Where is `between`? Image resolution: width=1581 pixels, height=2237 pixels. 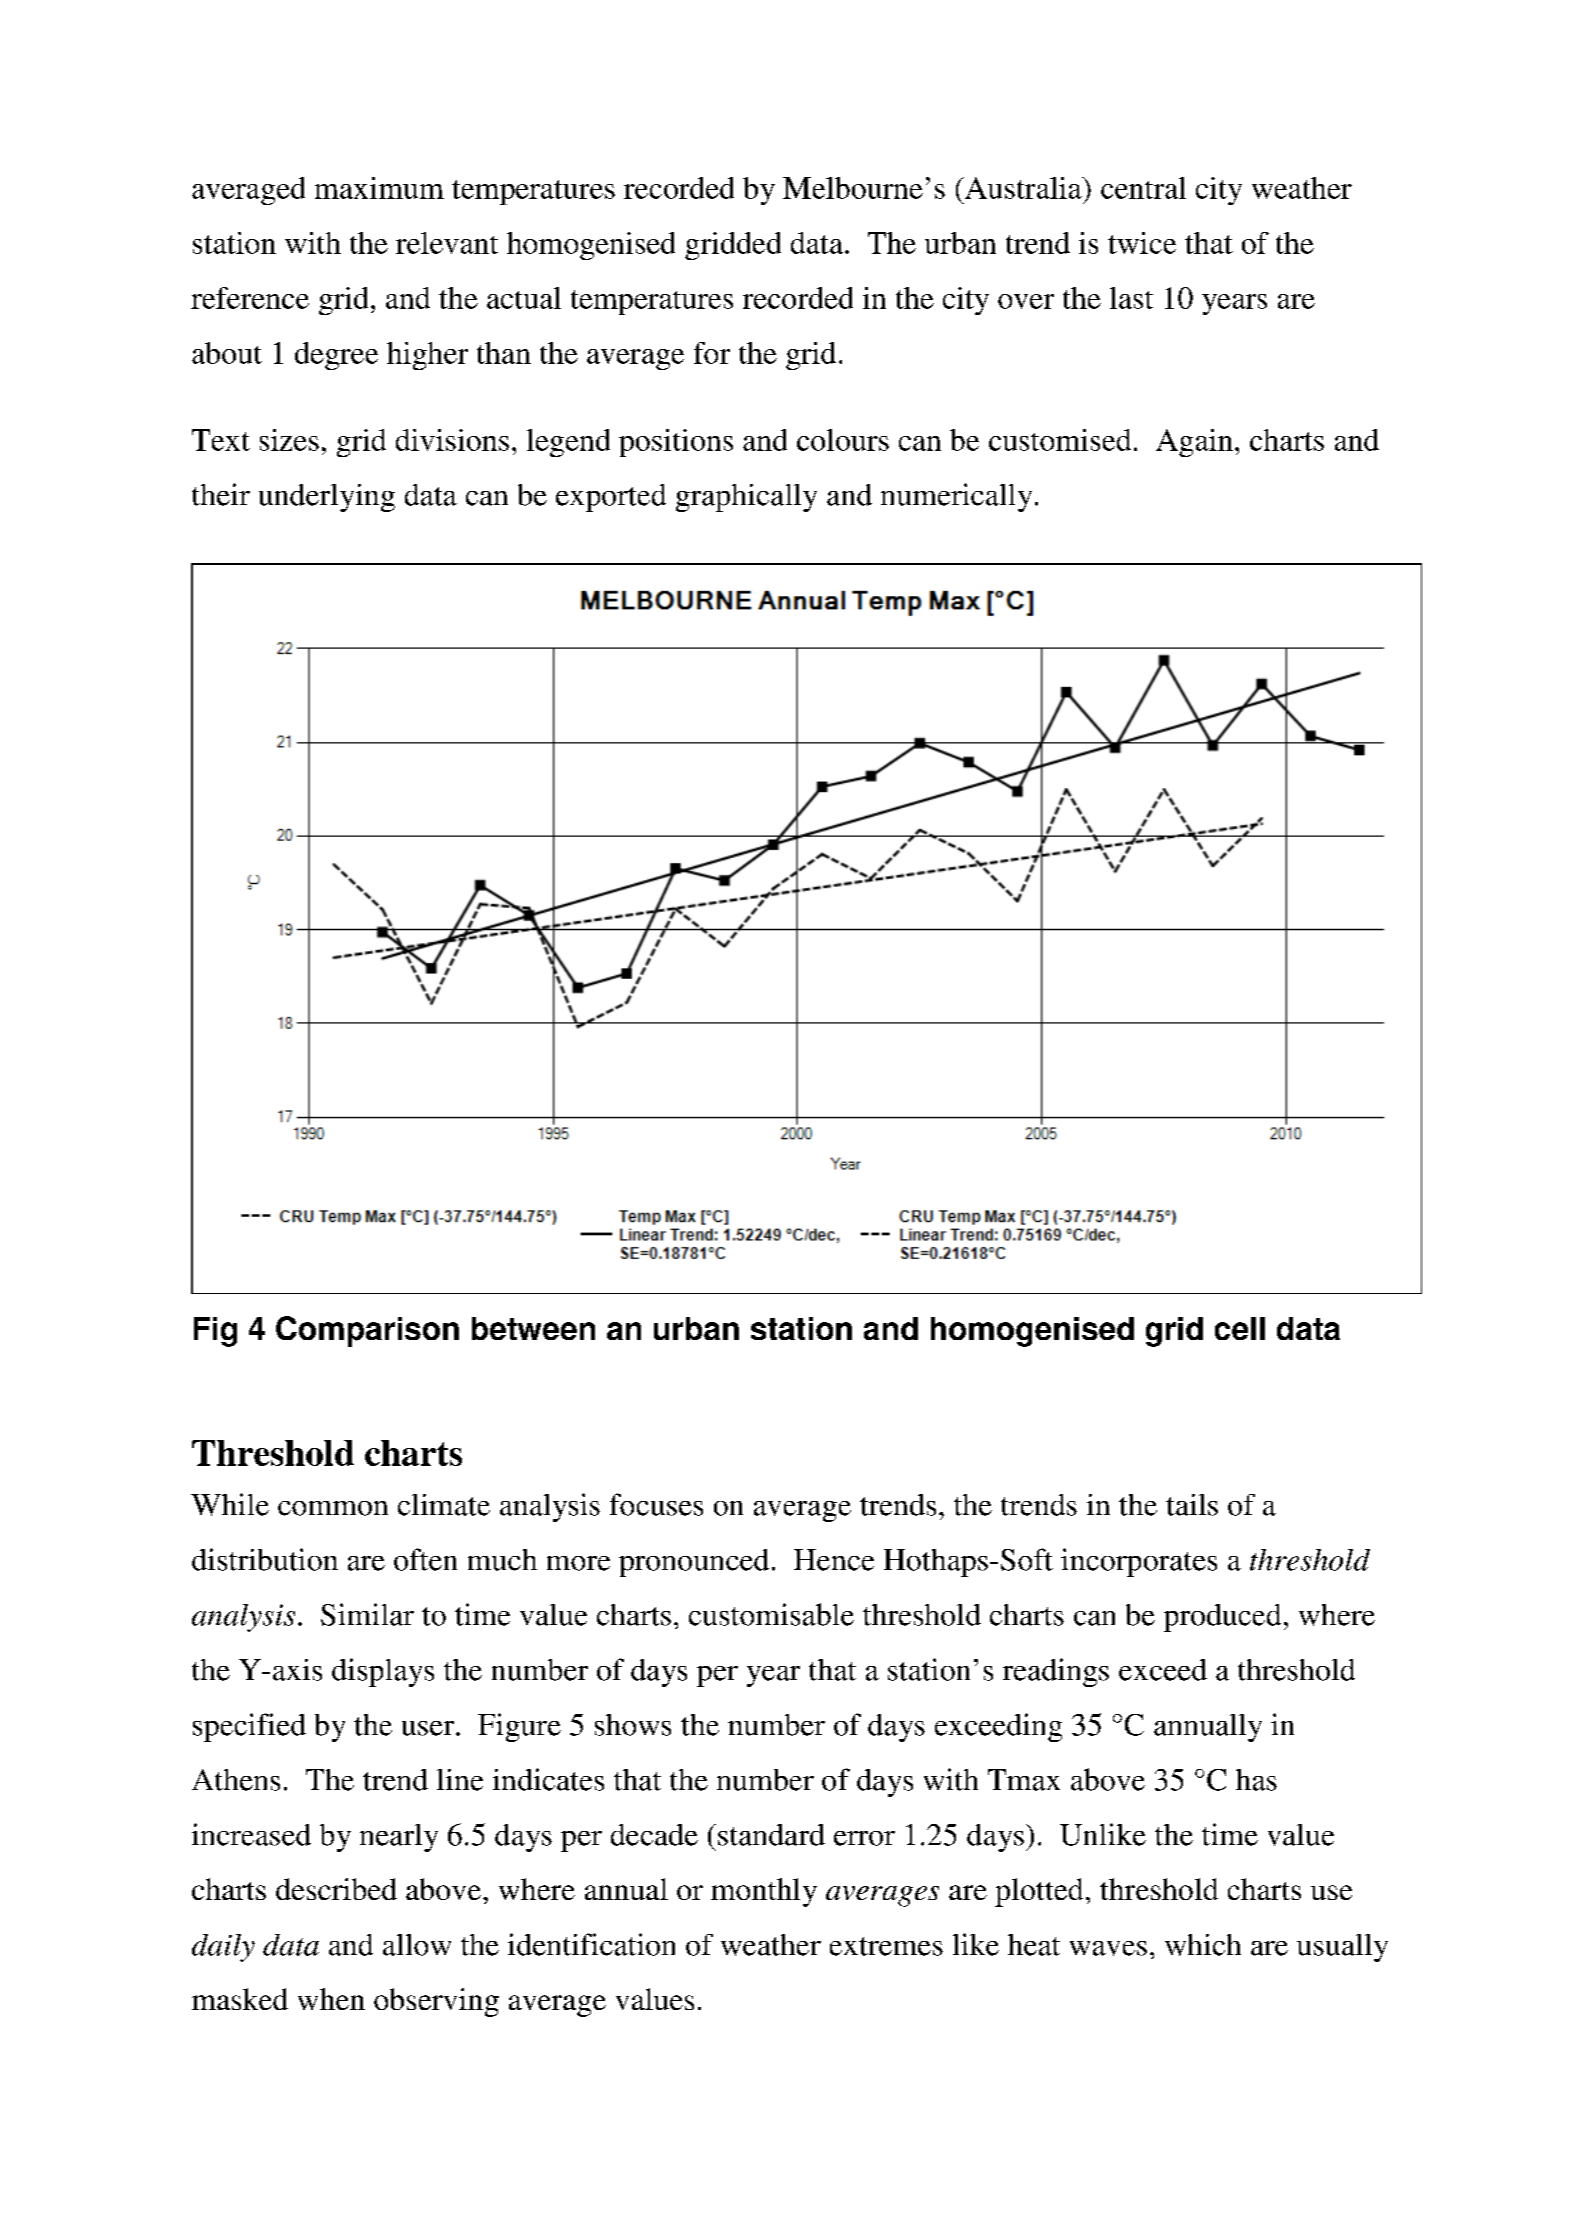 between is located at coordinates (533, 1328).
